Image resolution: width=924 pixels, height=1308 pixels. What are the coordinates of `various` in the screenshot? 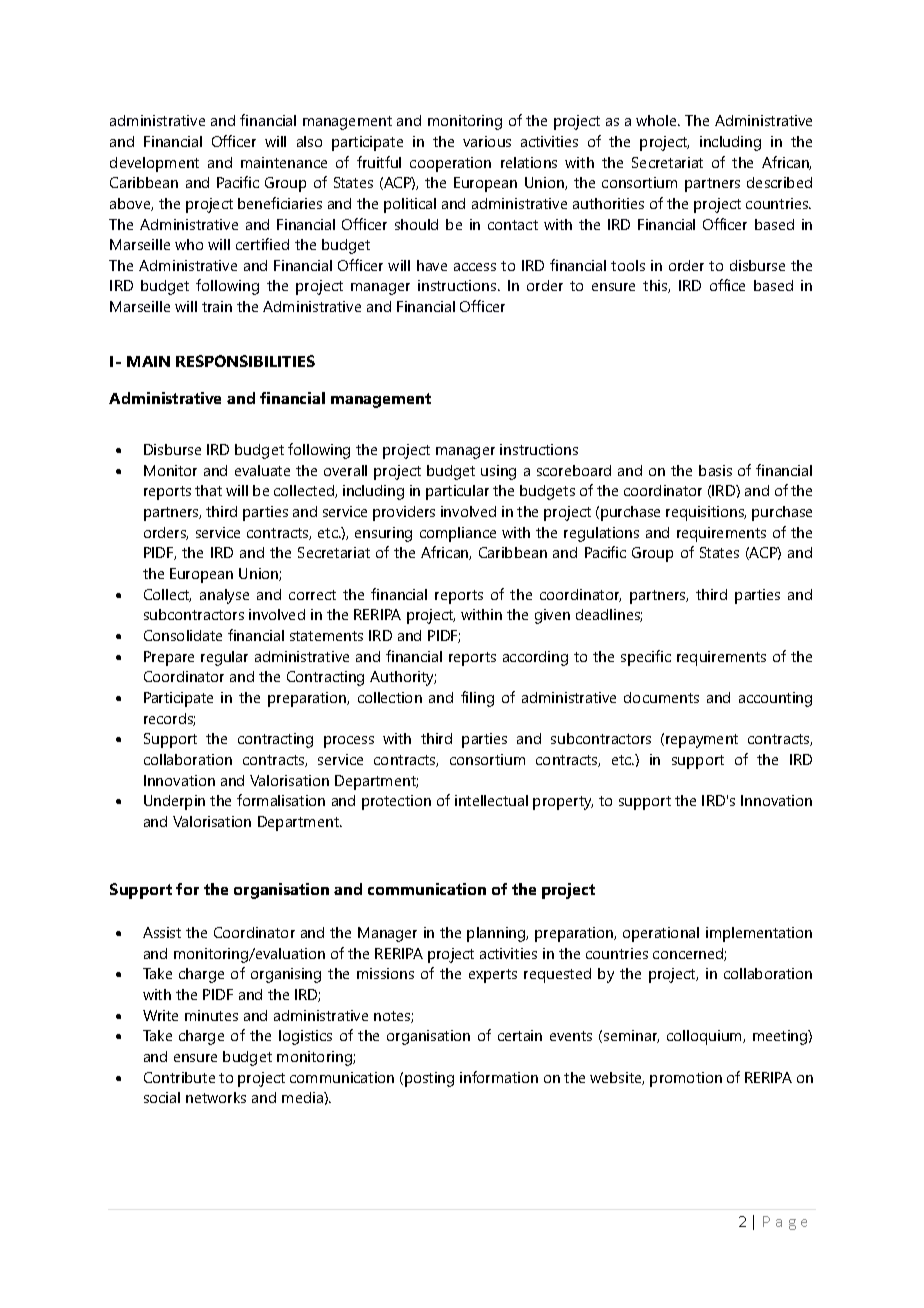 It's located at (487, 141).
